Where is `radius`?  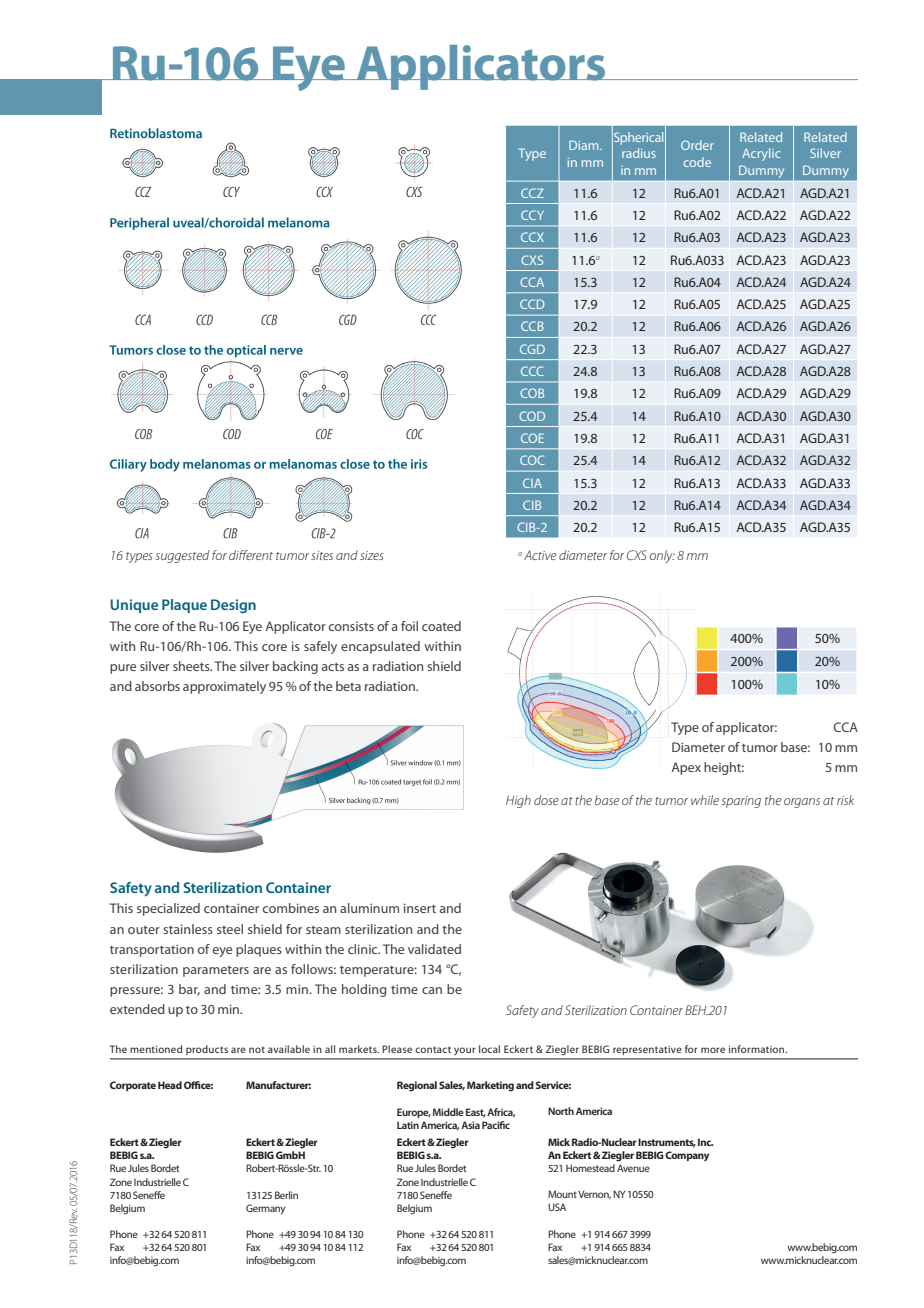
radius is located at coordinates (639, 153).
